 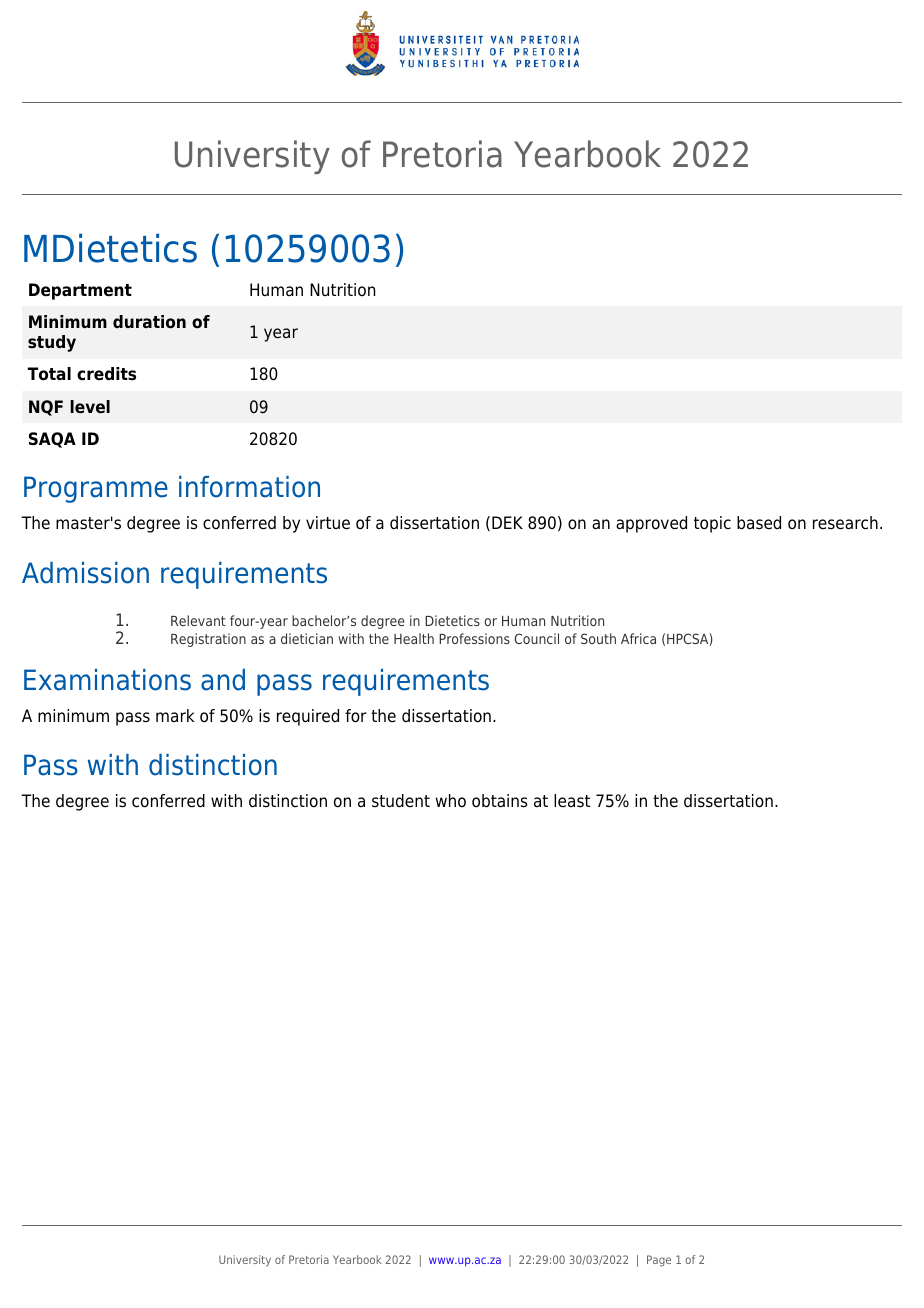 What do you see at coordinates (149, 322) in the image?
I see `duration` at bounding box center [149, 322].
